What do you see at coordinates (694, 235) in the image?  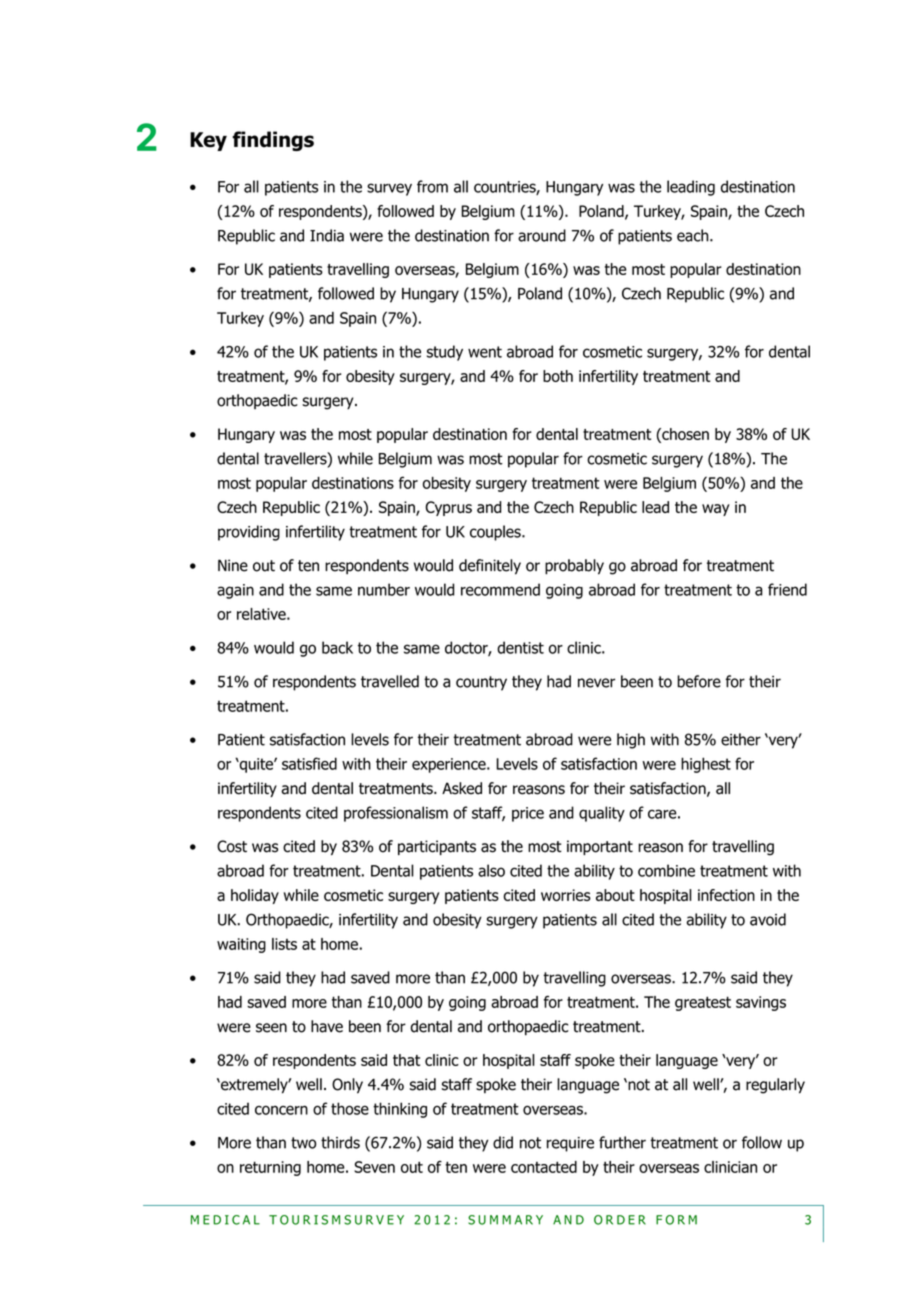 I see `each` at bounding box center [694, 235].
